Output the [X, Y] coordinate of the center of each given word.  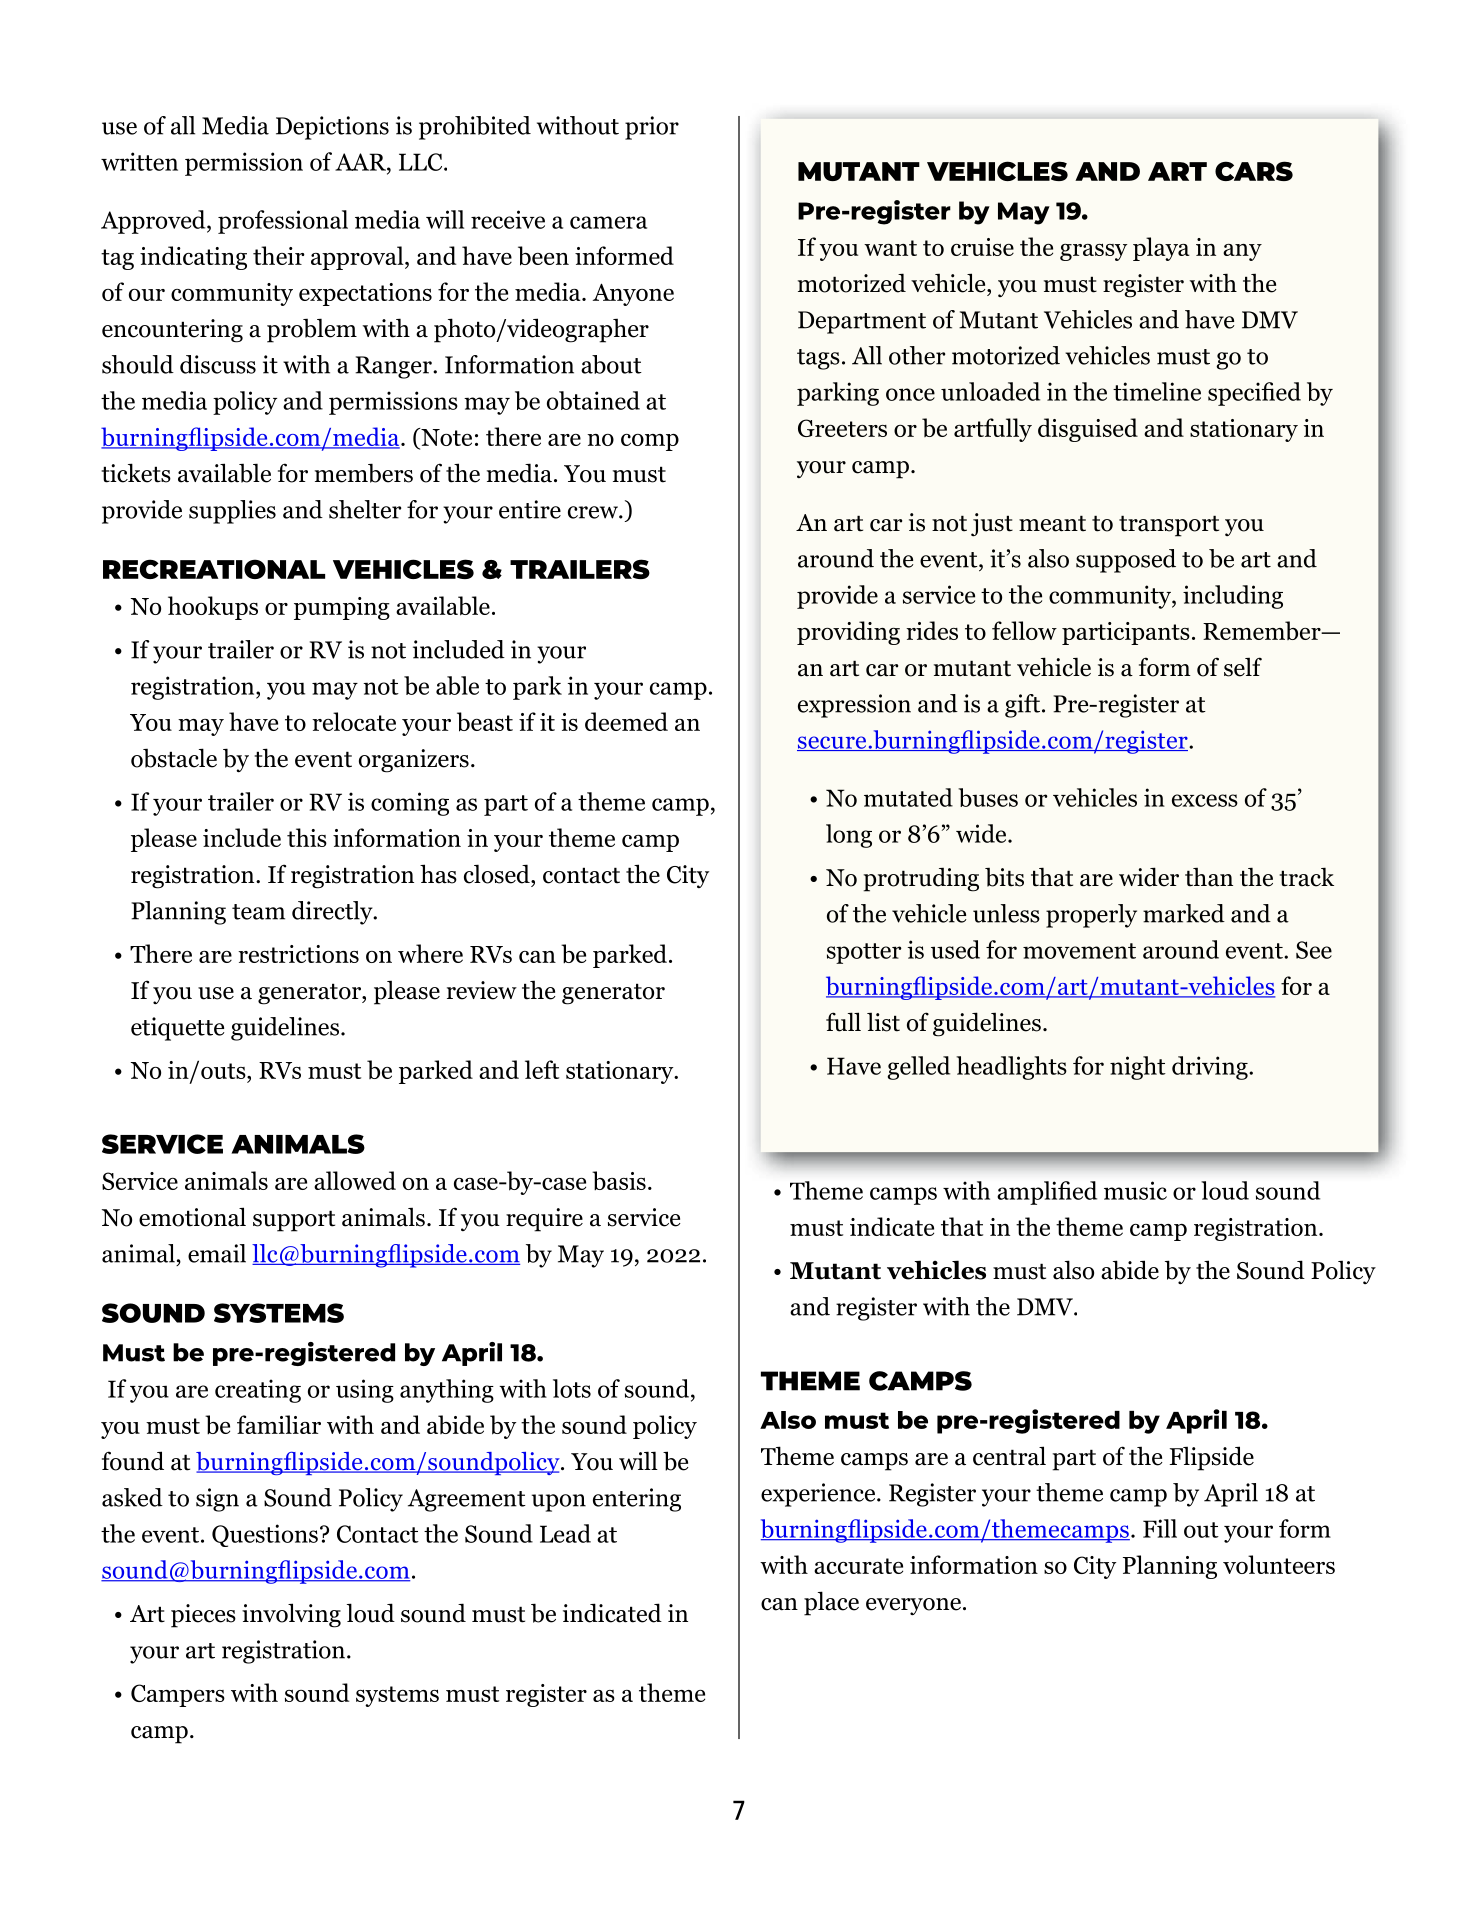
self [1243, 667]
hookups [213, 608]
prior [652, 128]
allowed [355, 1180]
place [831, 1603]
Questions [265, 1535]
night [1138, 1068]
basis [619, 1180]
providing [848, 633]
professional [283, 222]
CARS [1254, 171]
